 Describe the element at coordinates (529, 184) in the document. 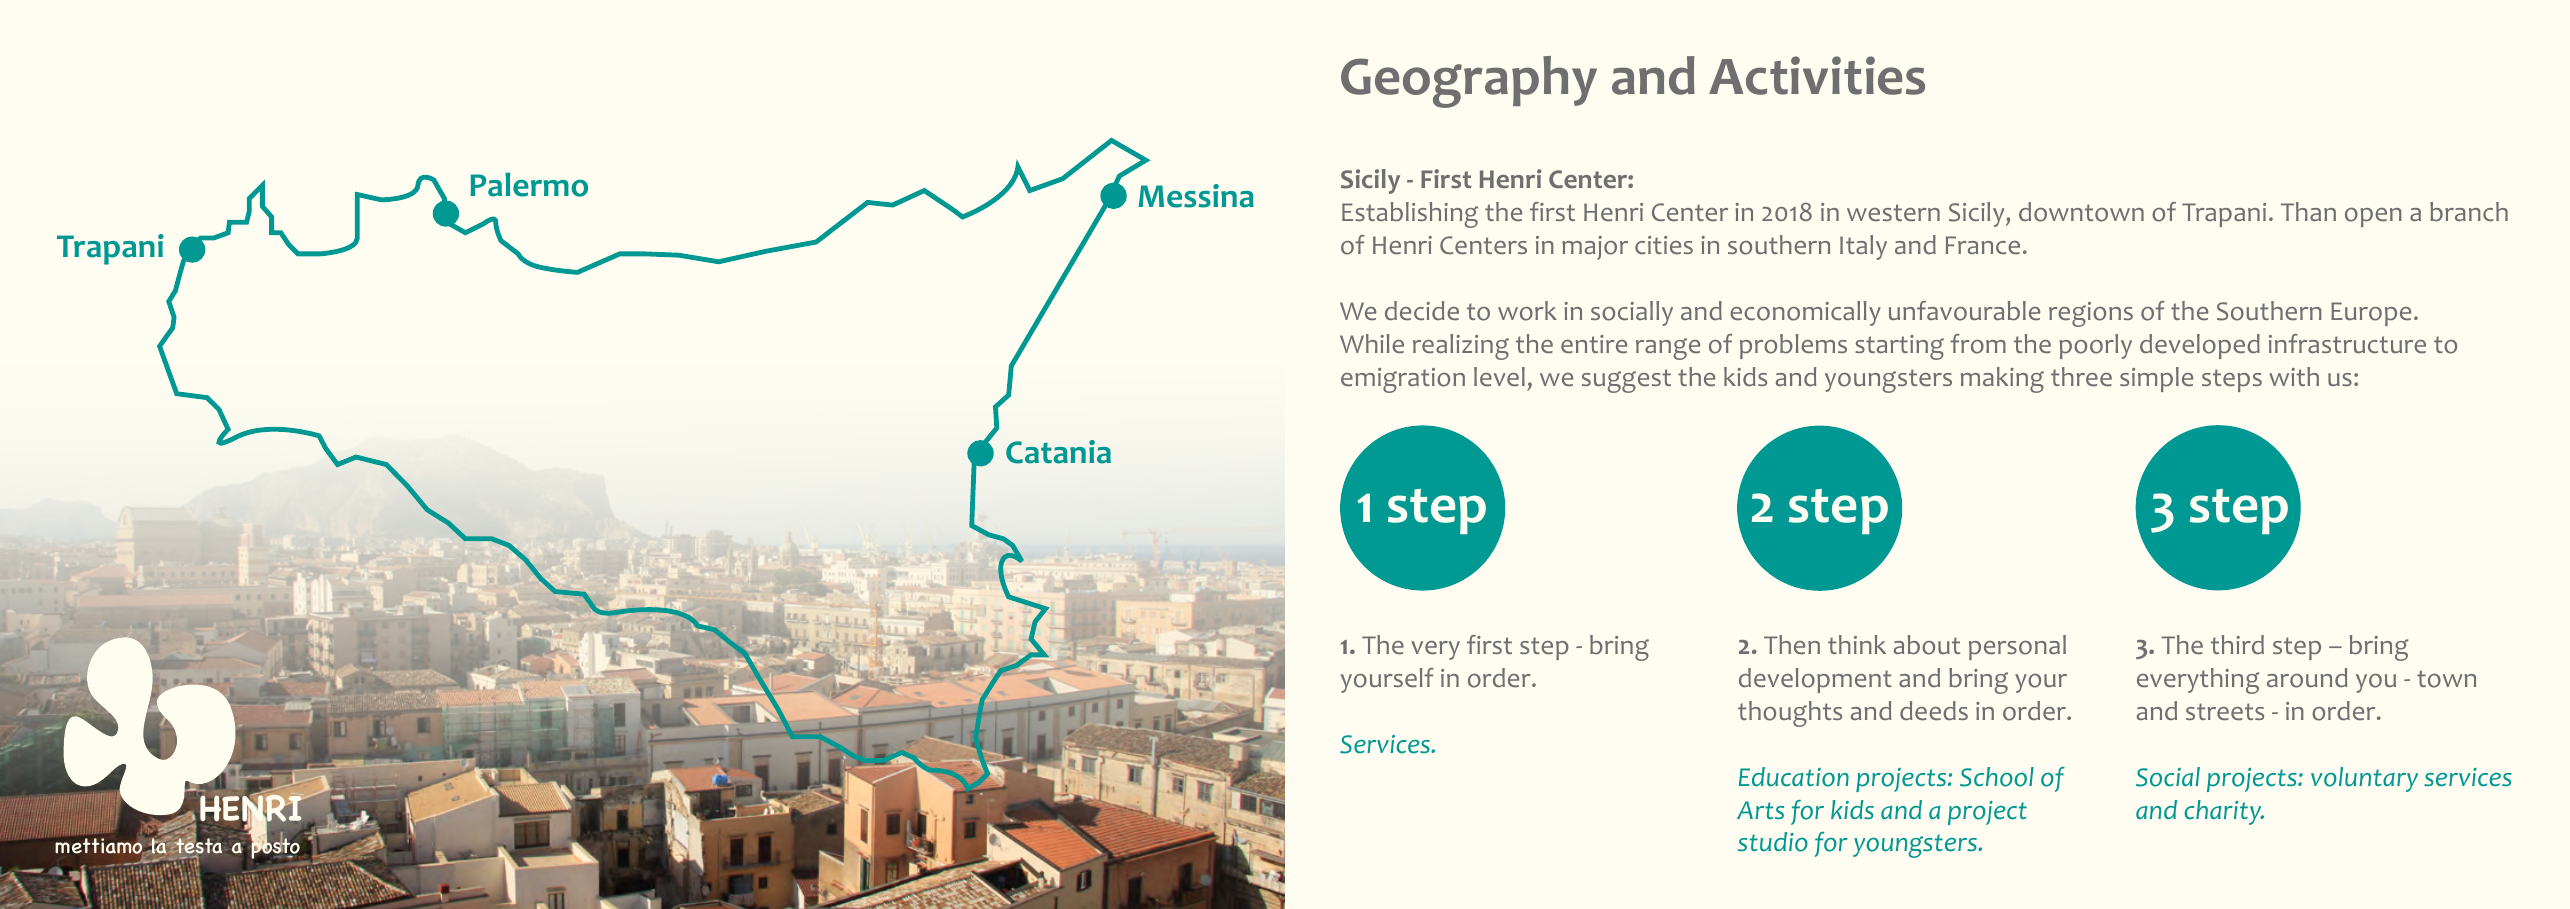

I see `Palermo` at that location.
